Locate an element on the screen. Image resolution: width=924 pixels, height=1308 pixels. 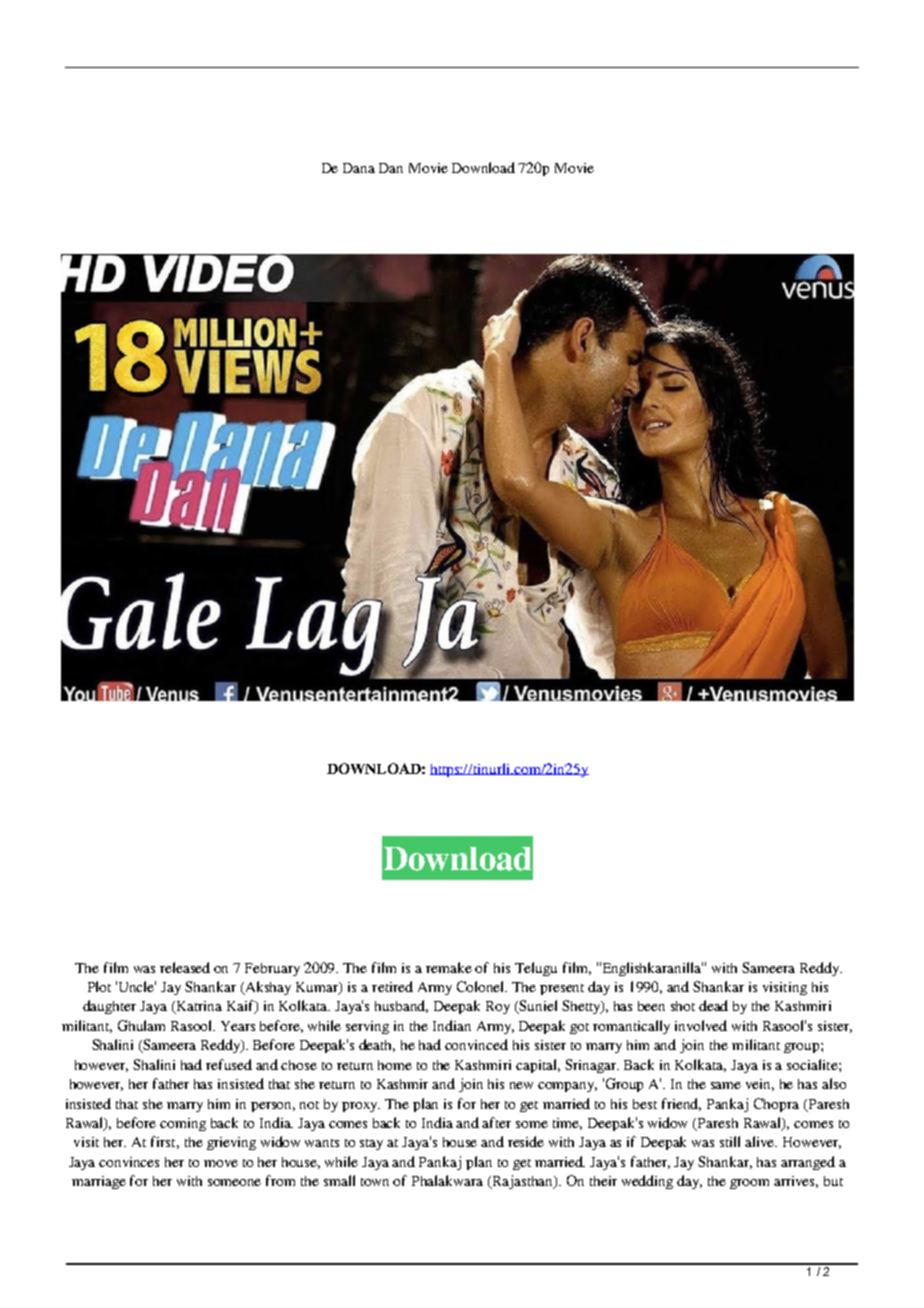
remake is located at coordinates (449, 967).
